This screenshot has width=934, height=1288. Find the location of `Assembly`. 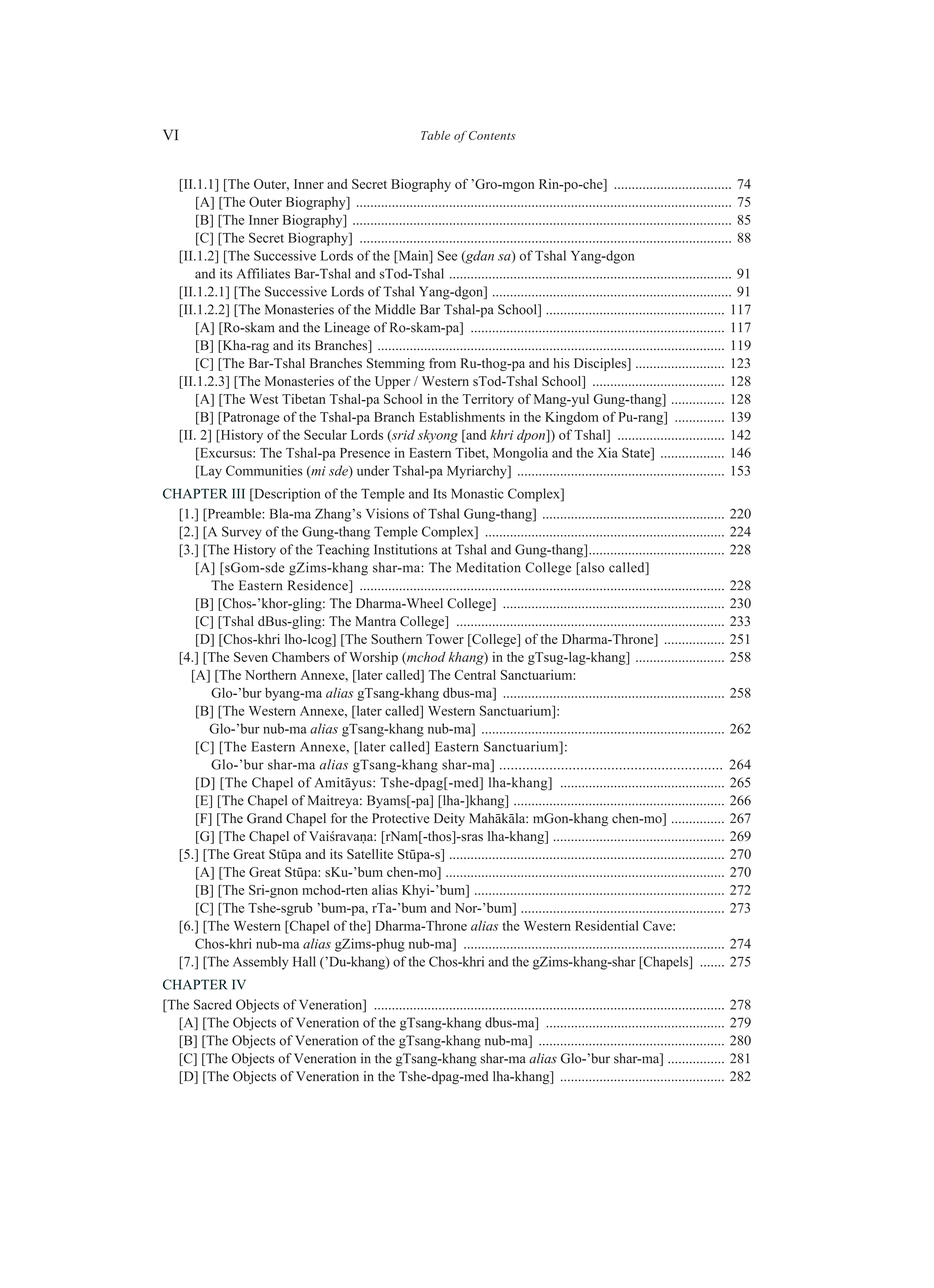

Assembly is located at coordinates (261, 963).
